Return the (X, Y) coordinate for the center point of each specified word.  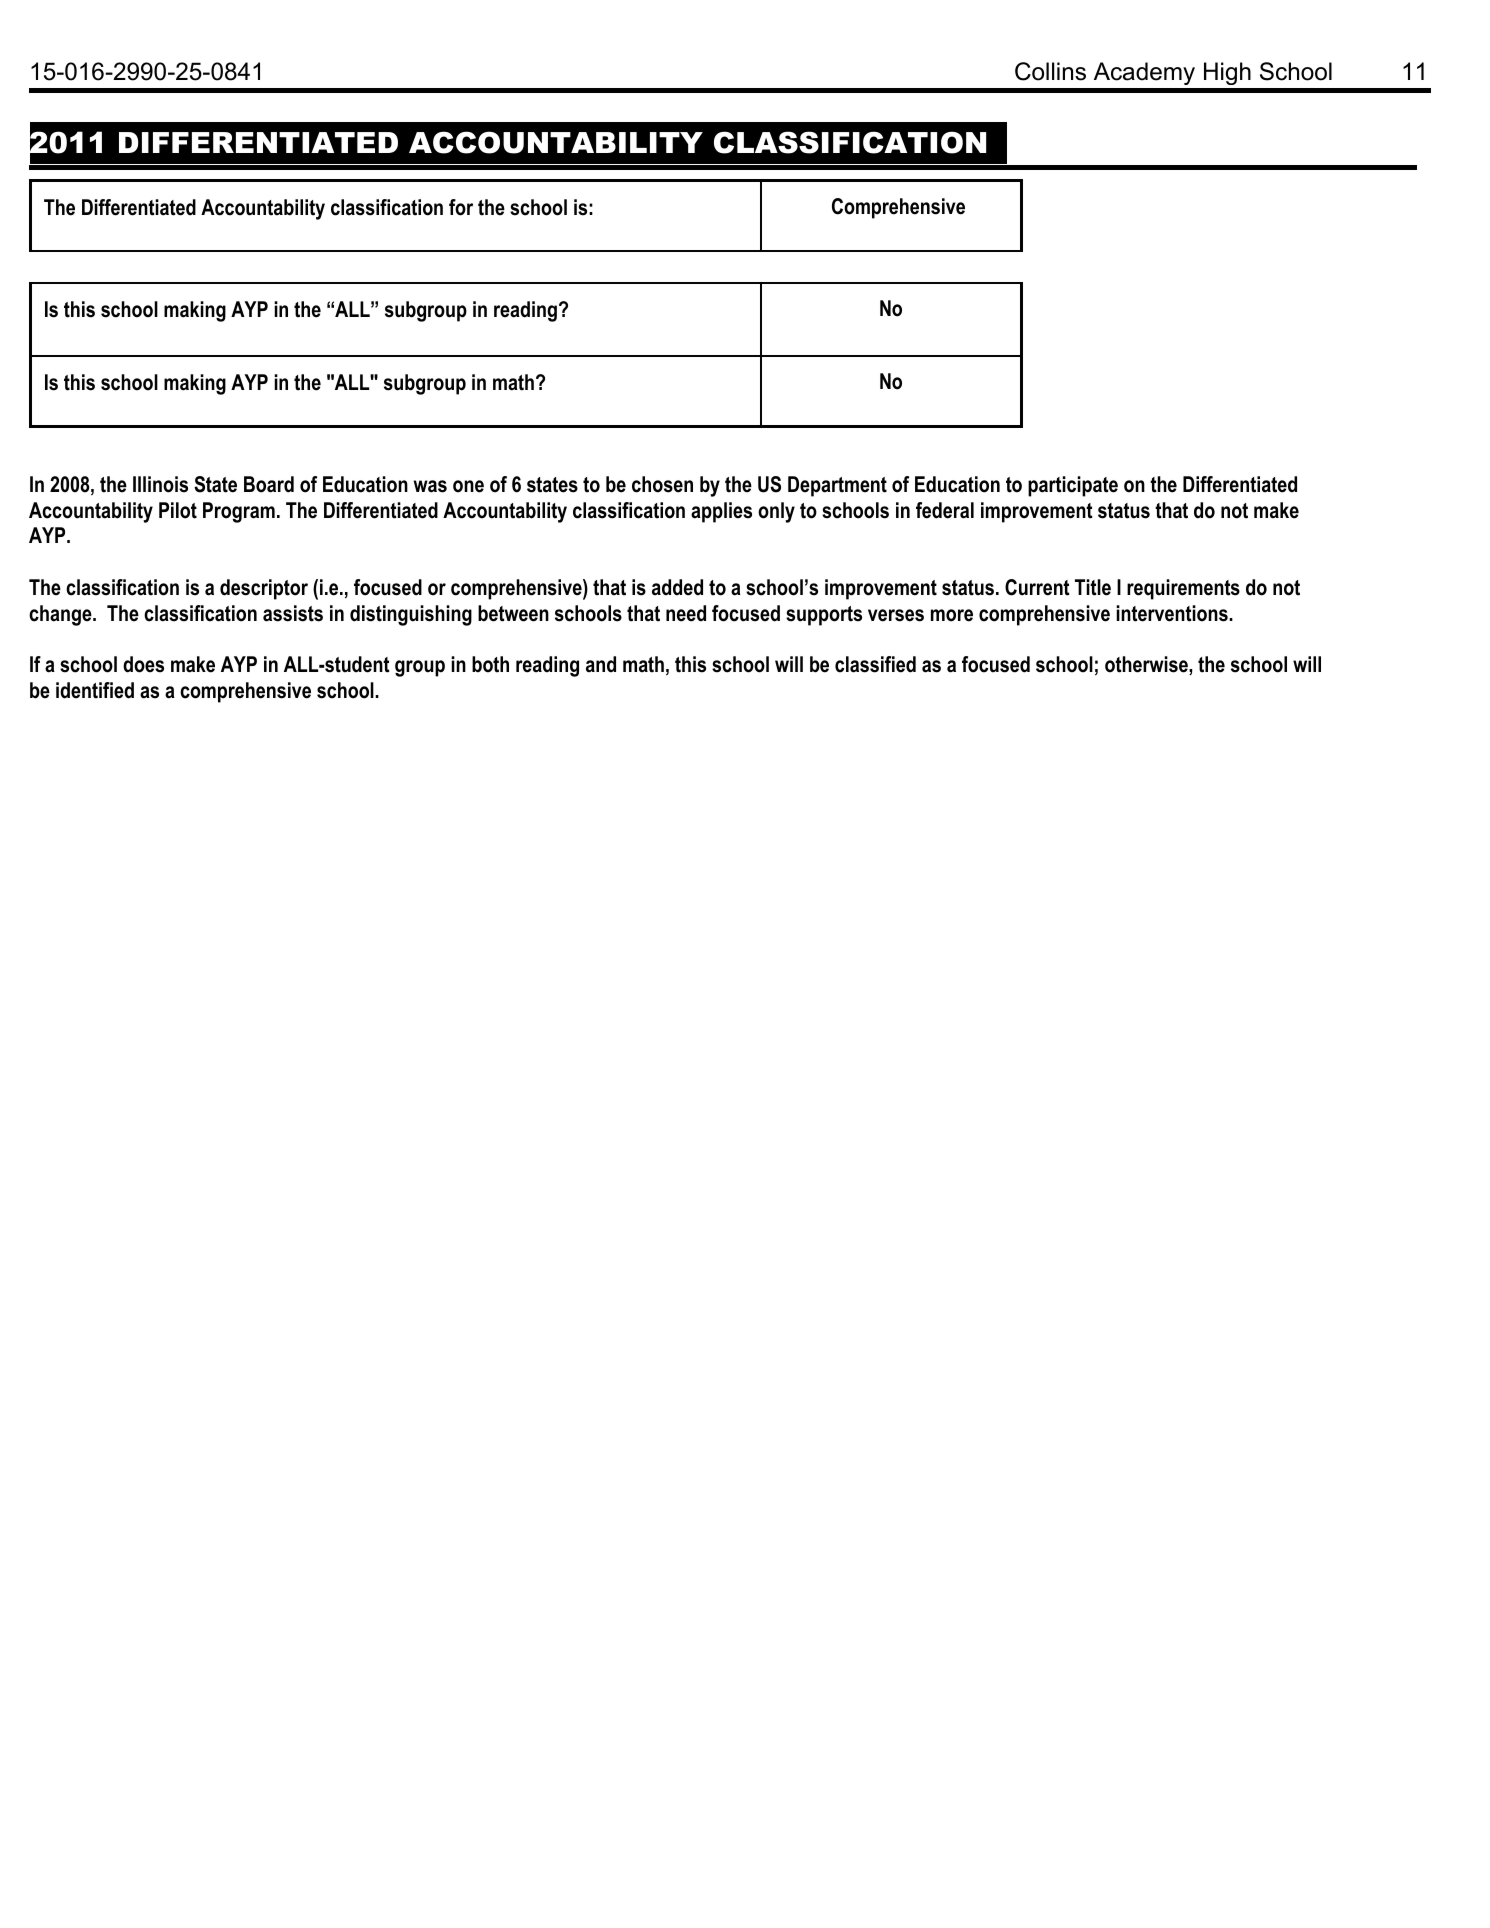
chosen (662, 484)
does (143, 664)
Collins (1050, 71)
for (461, 207)
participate (1073, 486)
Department (837, 486)
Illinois (160, 484)
